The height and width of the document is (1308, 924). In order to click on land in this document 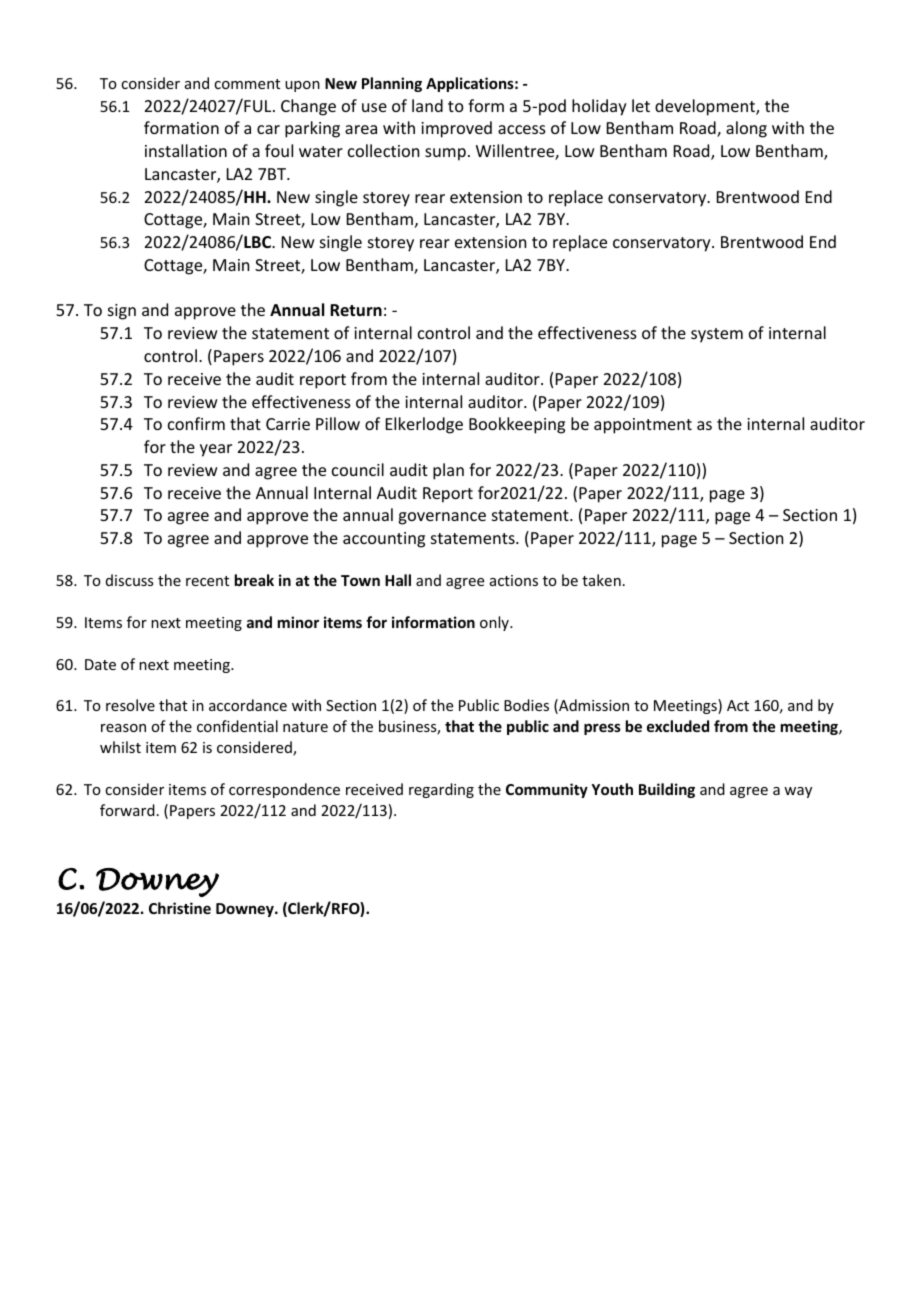, I will do `click(427, 105)`.
